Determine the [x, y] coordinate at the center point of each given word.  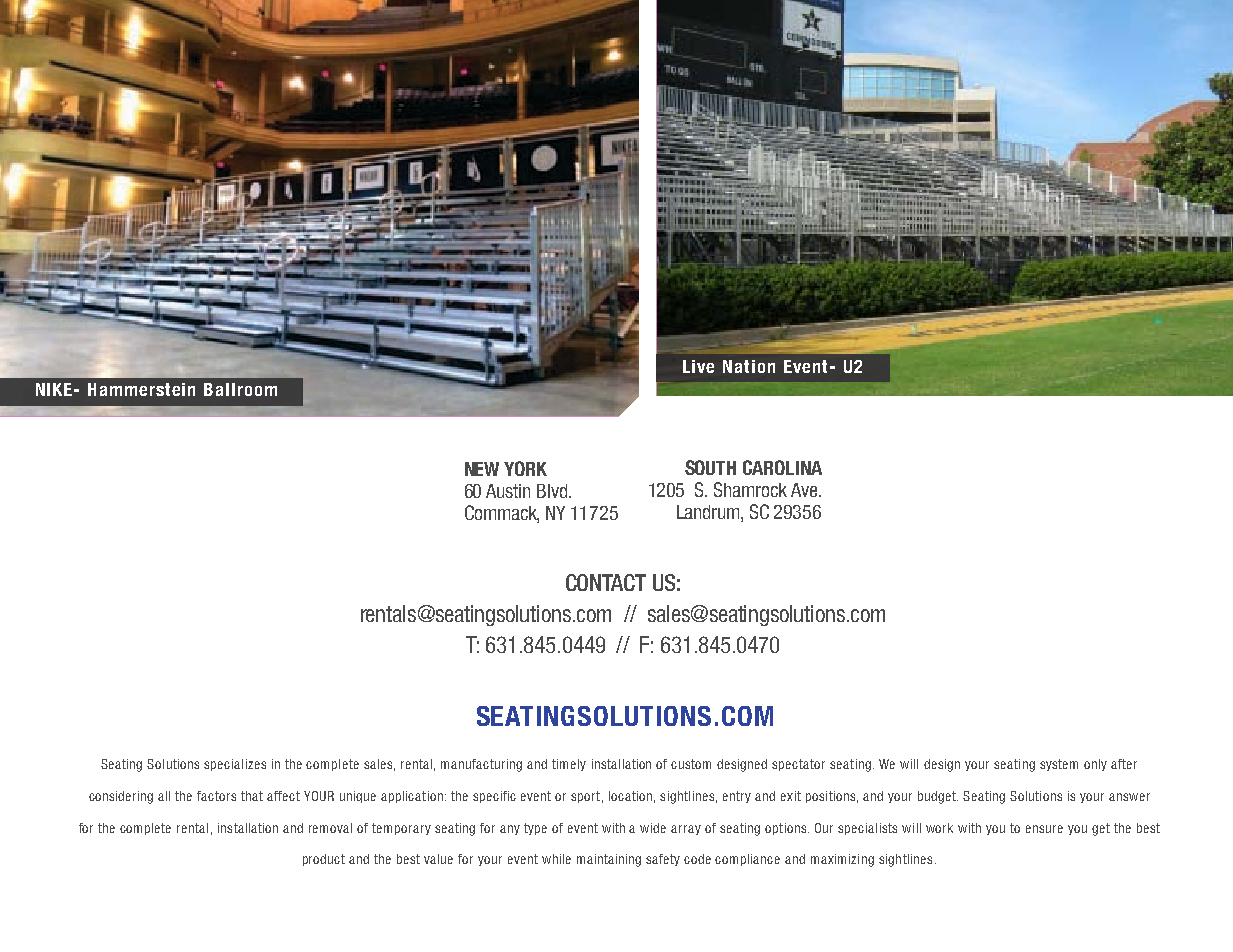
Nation [749, 366]
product [324, 860]
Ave [805, 490]
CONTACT [606, 582]
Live [698, 366]
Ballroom [240, 389]
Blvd [552, 491]
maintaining [609, 860]
